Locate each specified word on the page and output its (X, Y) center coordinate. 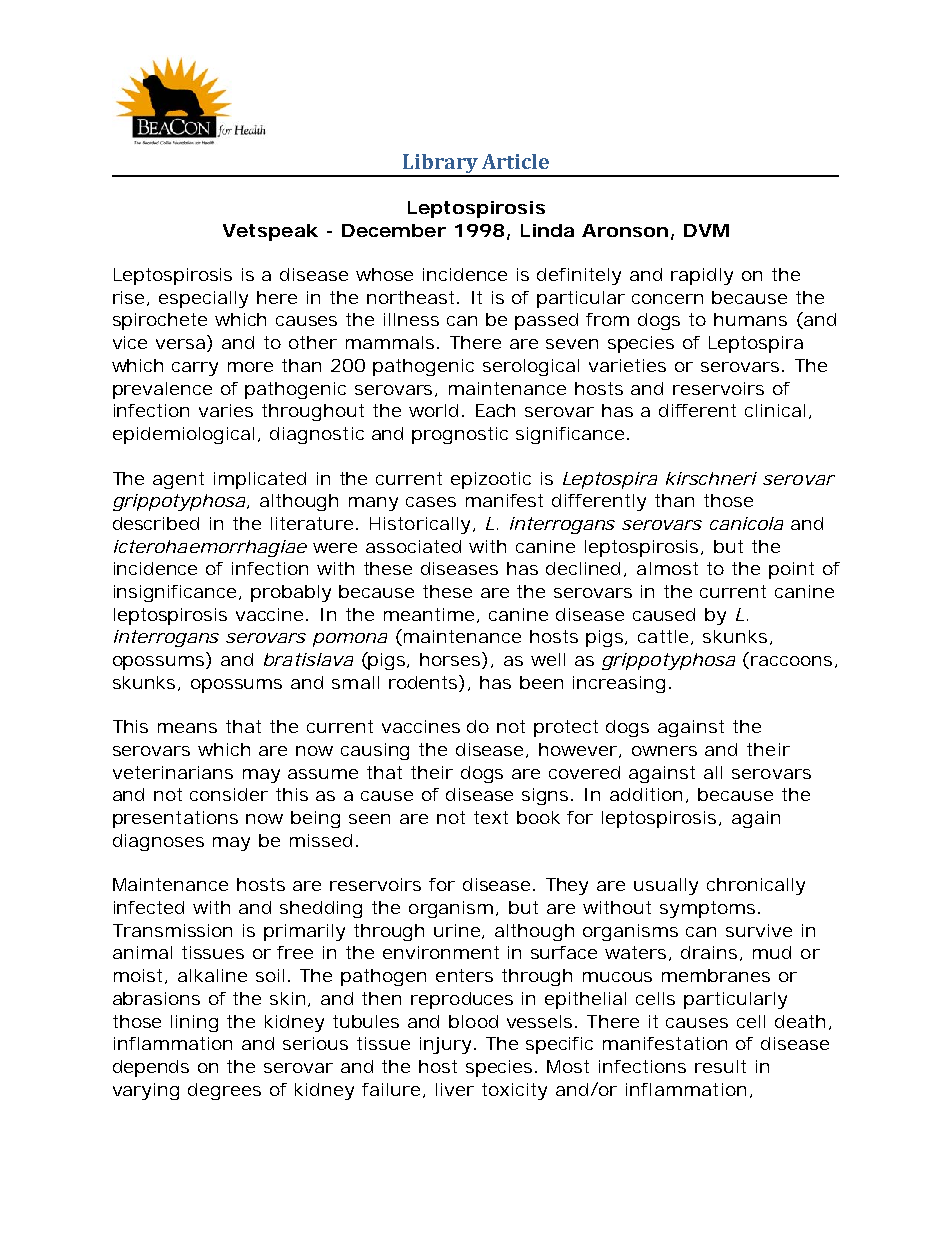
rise (131, 298)
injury (447, 1045)
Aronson (625, 230)
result (720, 1066)
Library (440, 165)
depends (151, 1068)
